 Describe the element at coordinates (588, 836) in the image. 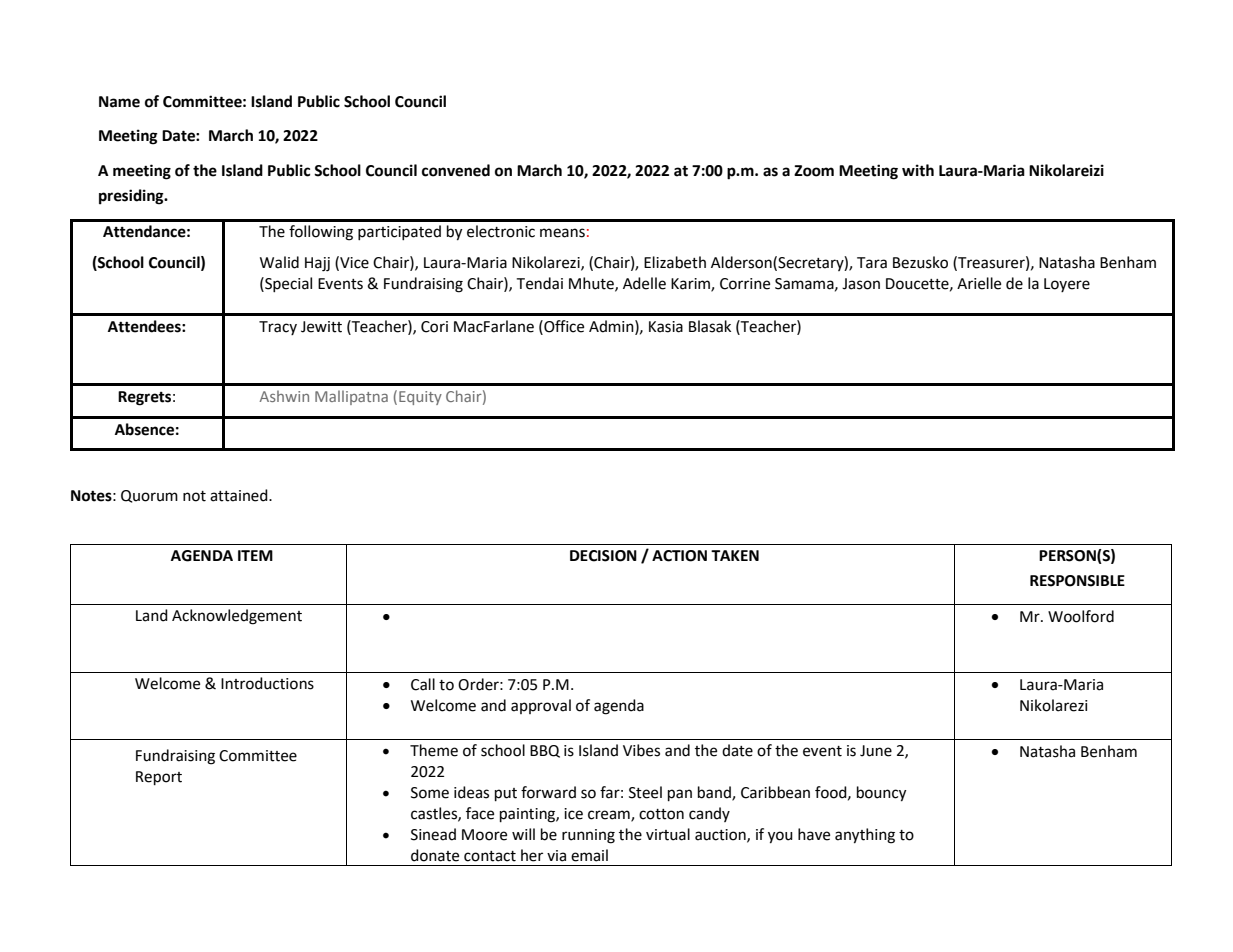

I see `running` at that location.
